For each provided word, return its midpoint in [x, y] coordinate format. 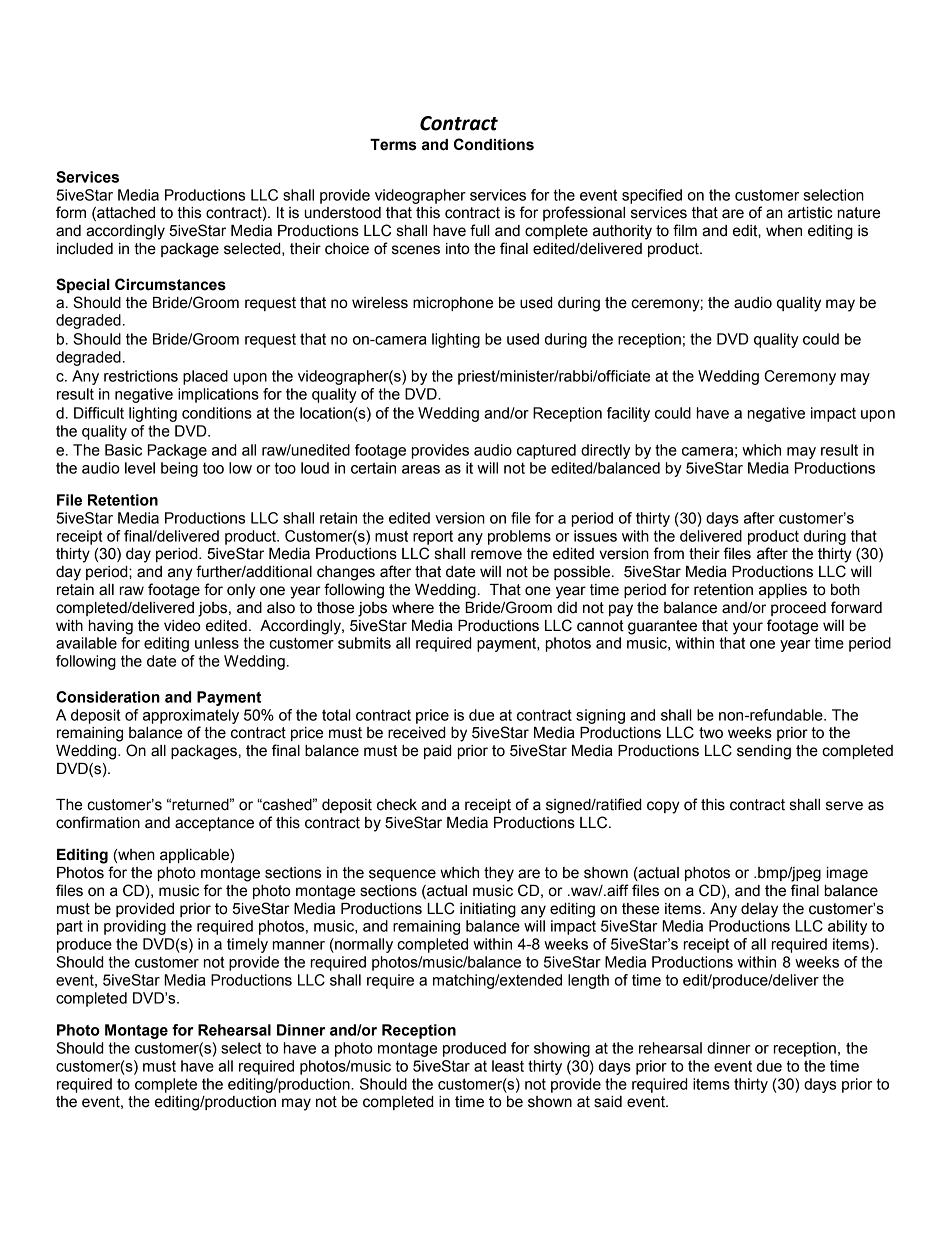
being [179, 469]
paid [437, 752]
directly [605, 451]
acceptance [214, 824]
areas [421, 469]
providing [135, 927]
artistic [810, 213]
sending [764, 752]
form [71, 212]
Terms [393, 145]
